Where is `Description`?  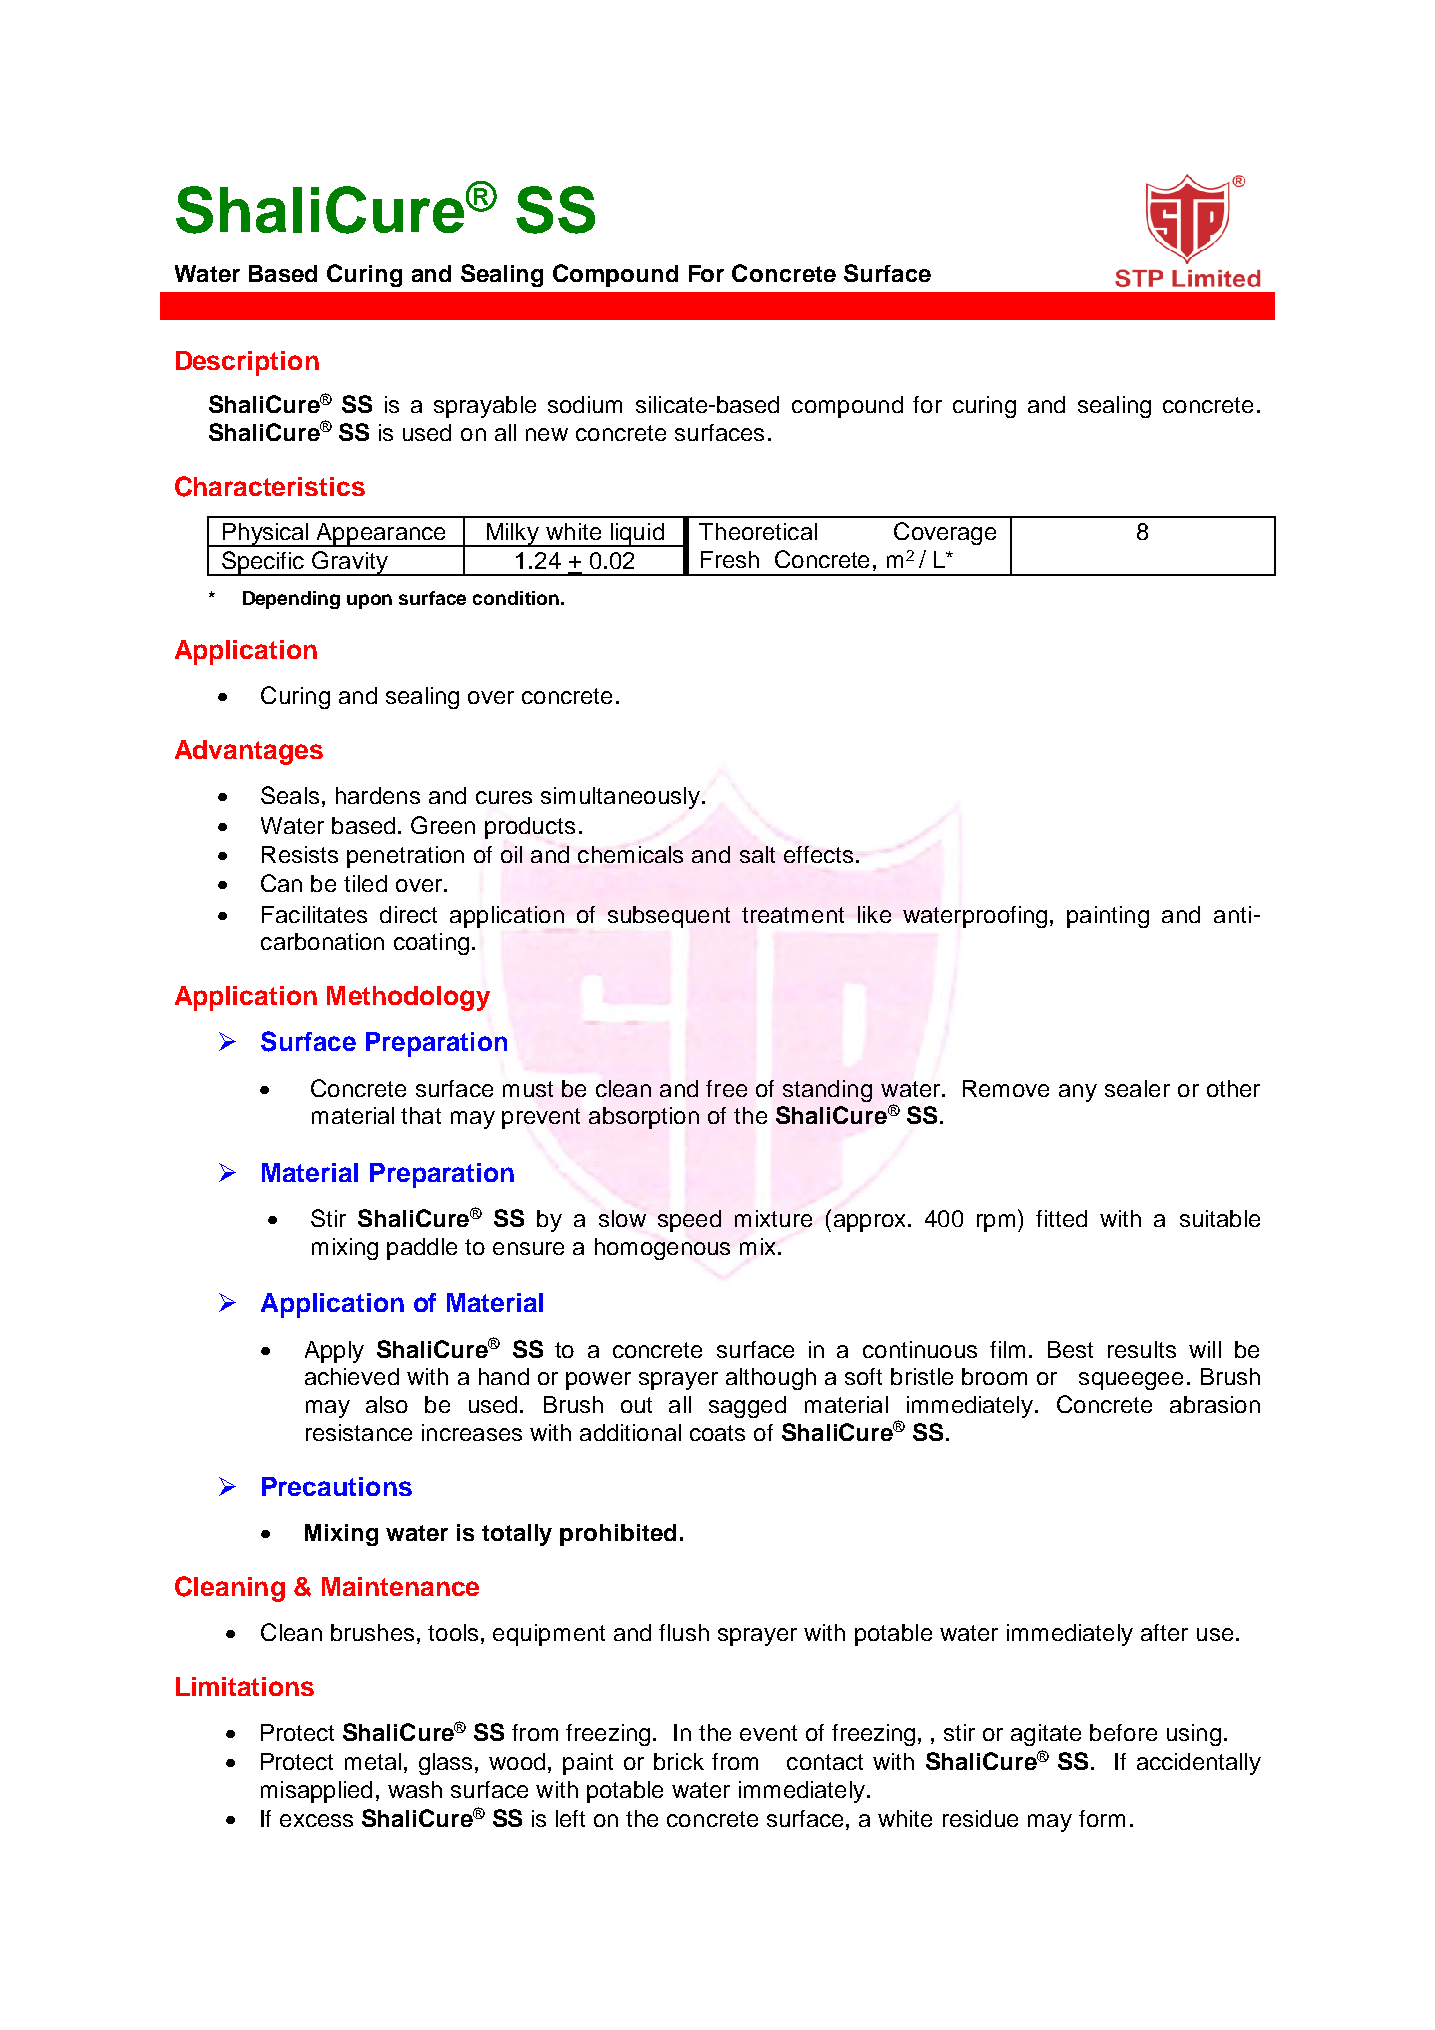
Description is located at coordinates (247, 363).
